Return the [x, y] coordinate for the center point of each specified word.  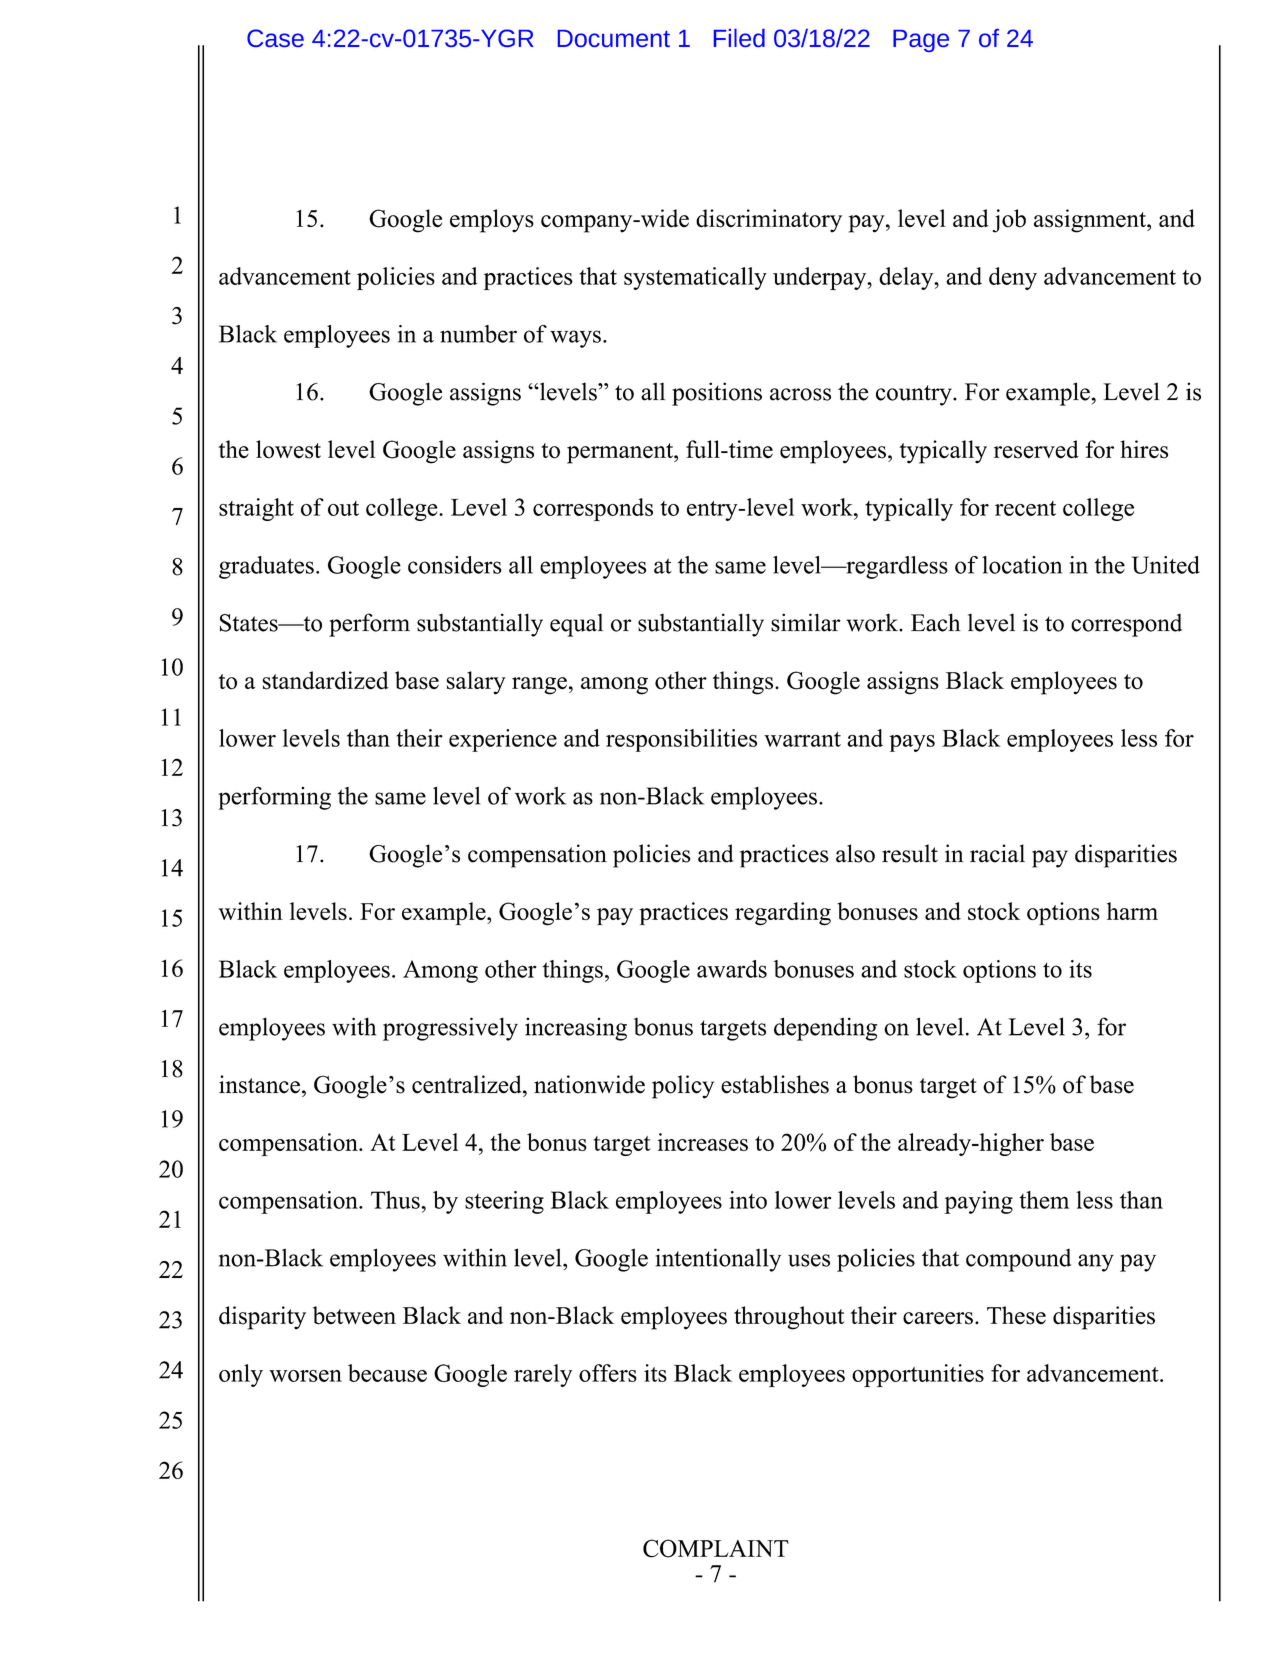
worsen [305, 1376]
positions [717, 394]
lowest [288, 449]
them [1044, 1200]
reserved [1036, 449]
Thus [396, 1200]
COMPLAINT [716, 1548]
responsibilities [681, 740]
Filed [739, 38]
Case [275, 38]
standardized [325, 680]
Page [921, 41]
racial [997, 853]
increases [703, 1142]
